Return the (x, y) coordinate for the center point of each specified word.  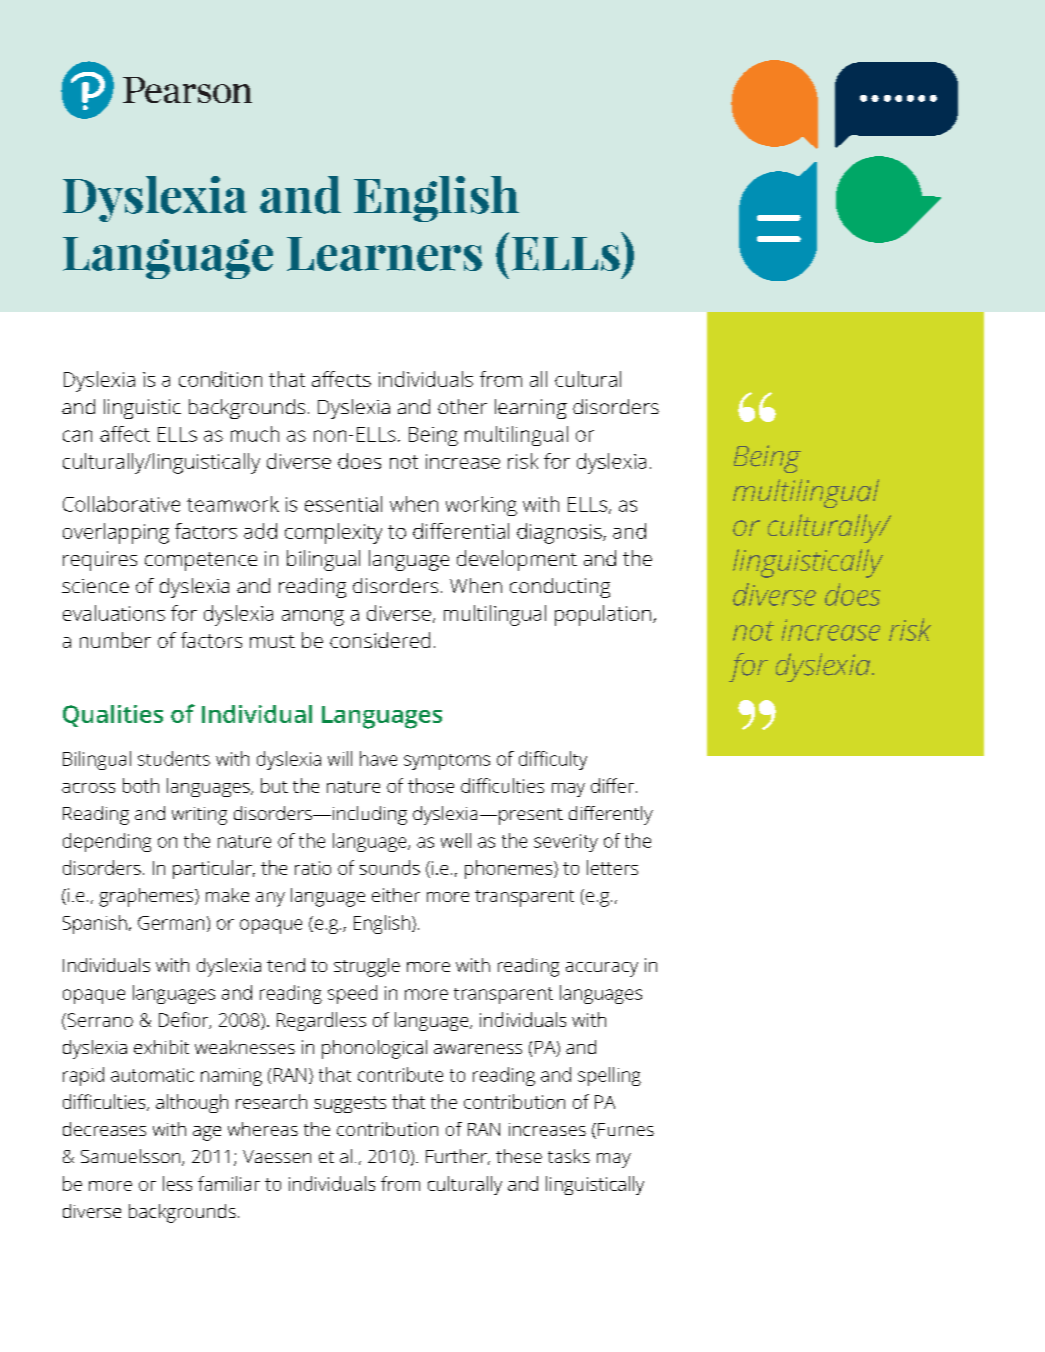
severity (566, 843)
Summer (142, 205)
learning (531, 409)
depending (107, 842)
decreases (104, 1129)
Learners (384, 254)
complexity (333, 533)
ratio (313, 868)
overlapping (116, 533)
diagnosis (560, 533)
